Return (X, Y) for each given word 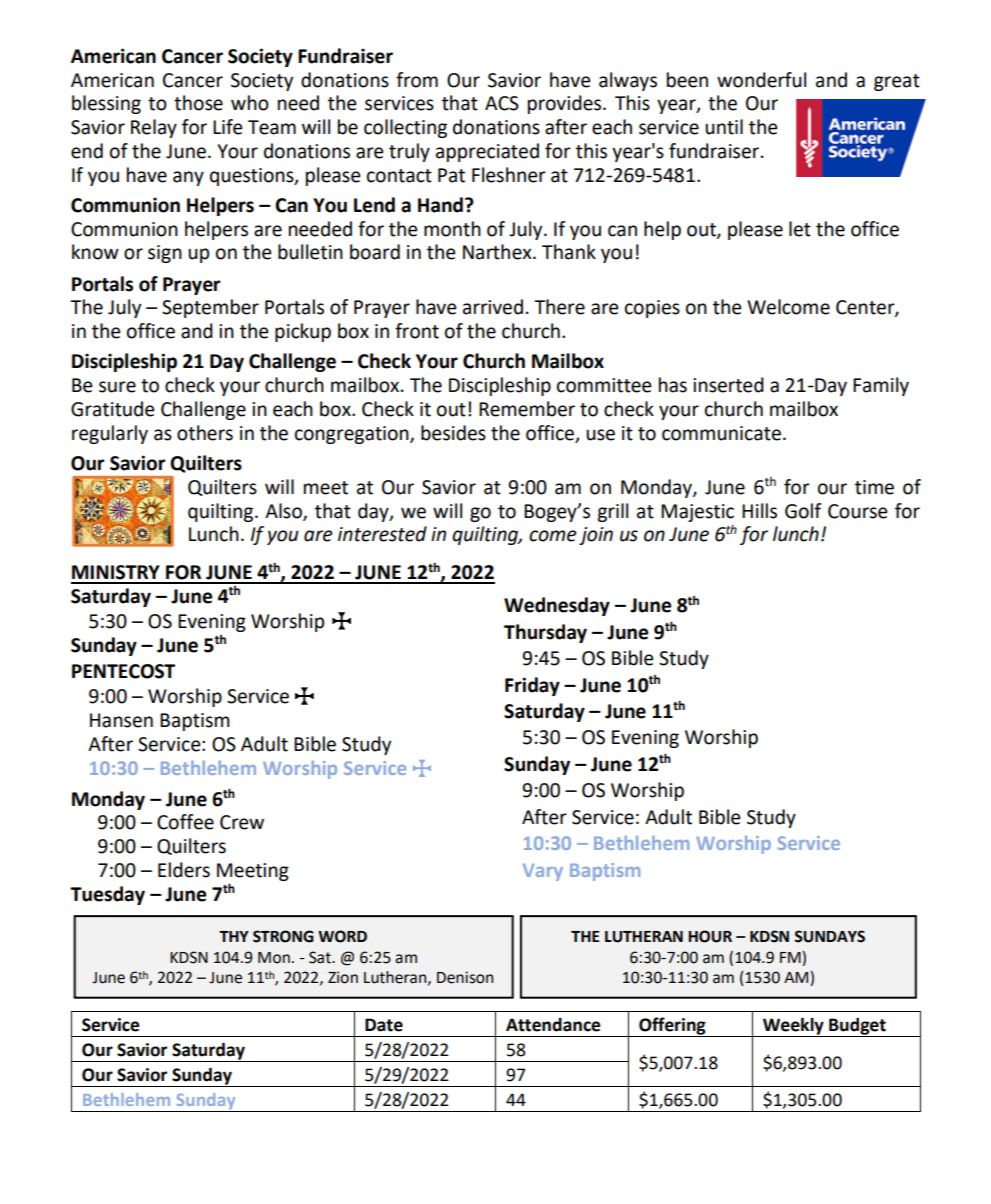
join (596, 536)
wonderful (761, 80)
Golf (803, 511)
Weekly (793, 1027)
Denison (465, 977)
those (198, 103)
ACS (502, 103)
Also (284, 511)
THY (234, 936)
